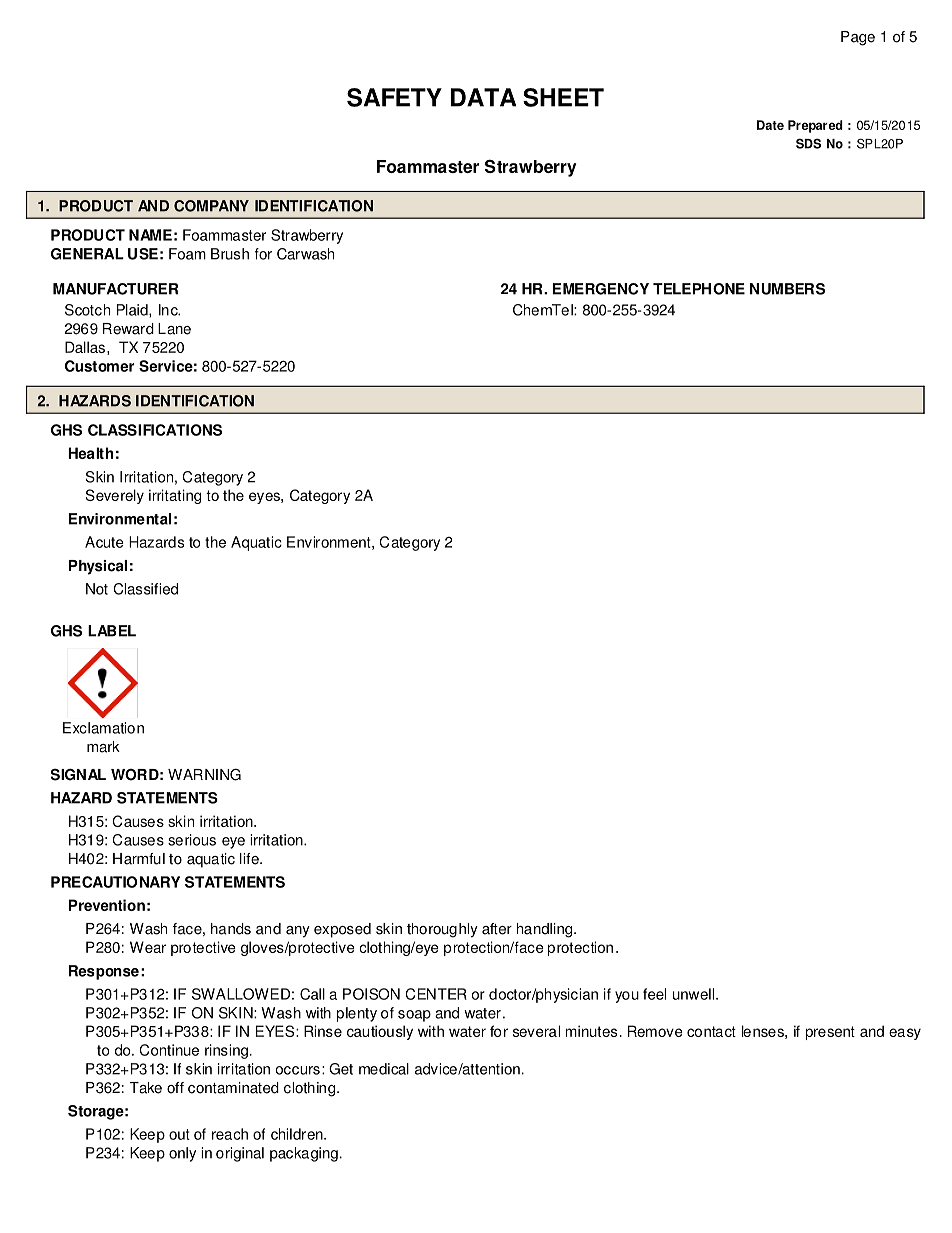  Describe the element at coordinates (483, 97) in the screenshot. I see `DATA` at that location.
